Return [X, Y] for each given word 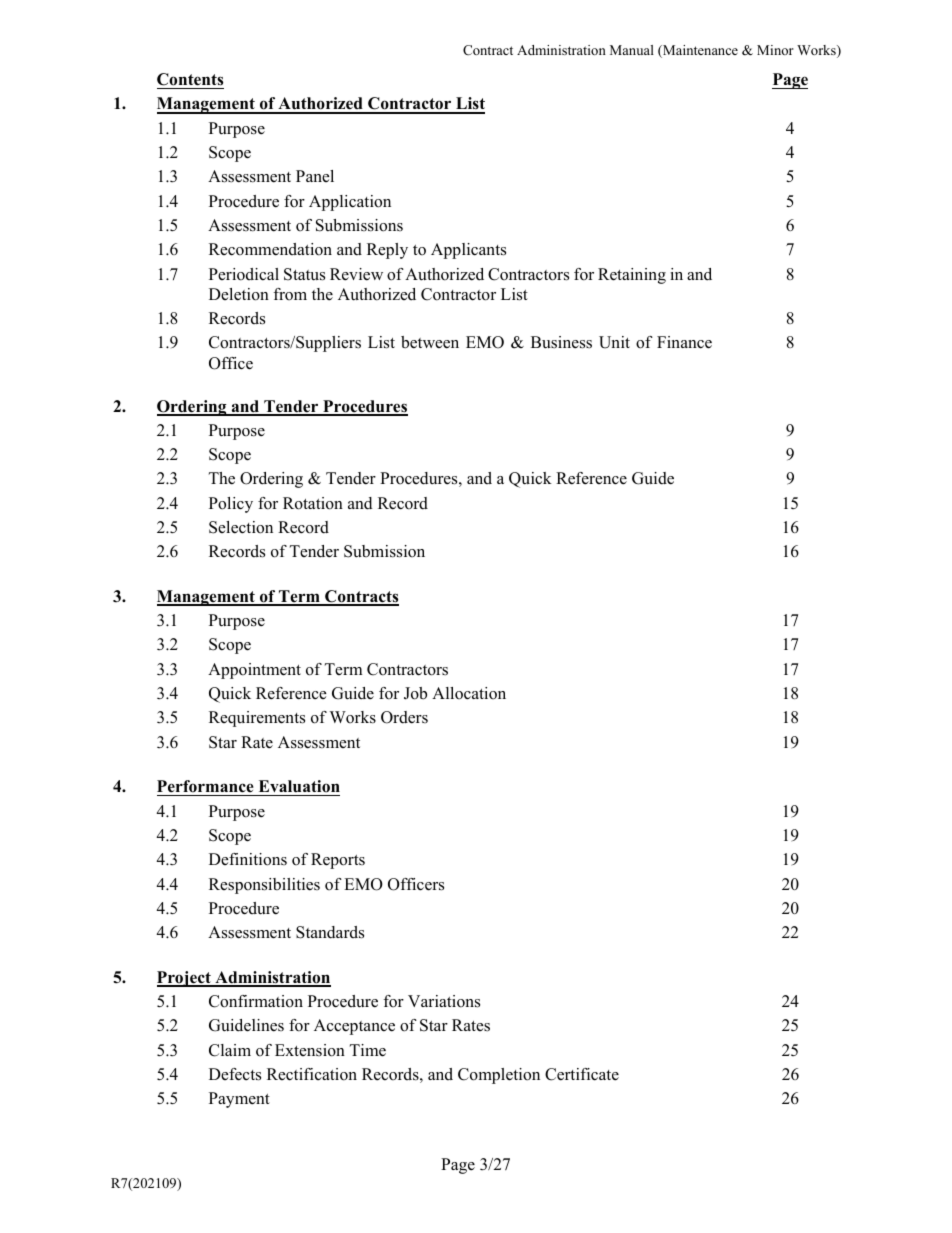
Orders [404, 717]
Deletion [239, 294]
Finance [684, 342]
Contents [190, 79]
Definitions [248, 859]
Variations [444, 1001]
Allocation [469, 693]
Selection [241, 527]
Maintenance [699, 51]
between [430, 342]
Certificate [582, 1074]
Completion [499, 1076]
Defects [235, 1074]
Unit [614, 342]
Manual [632, 50]
